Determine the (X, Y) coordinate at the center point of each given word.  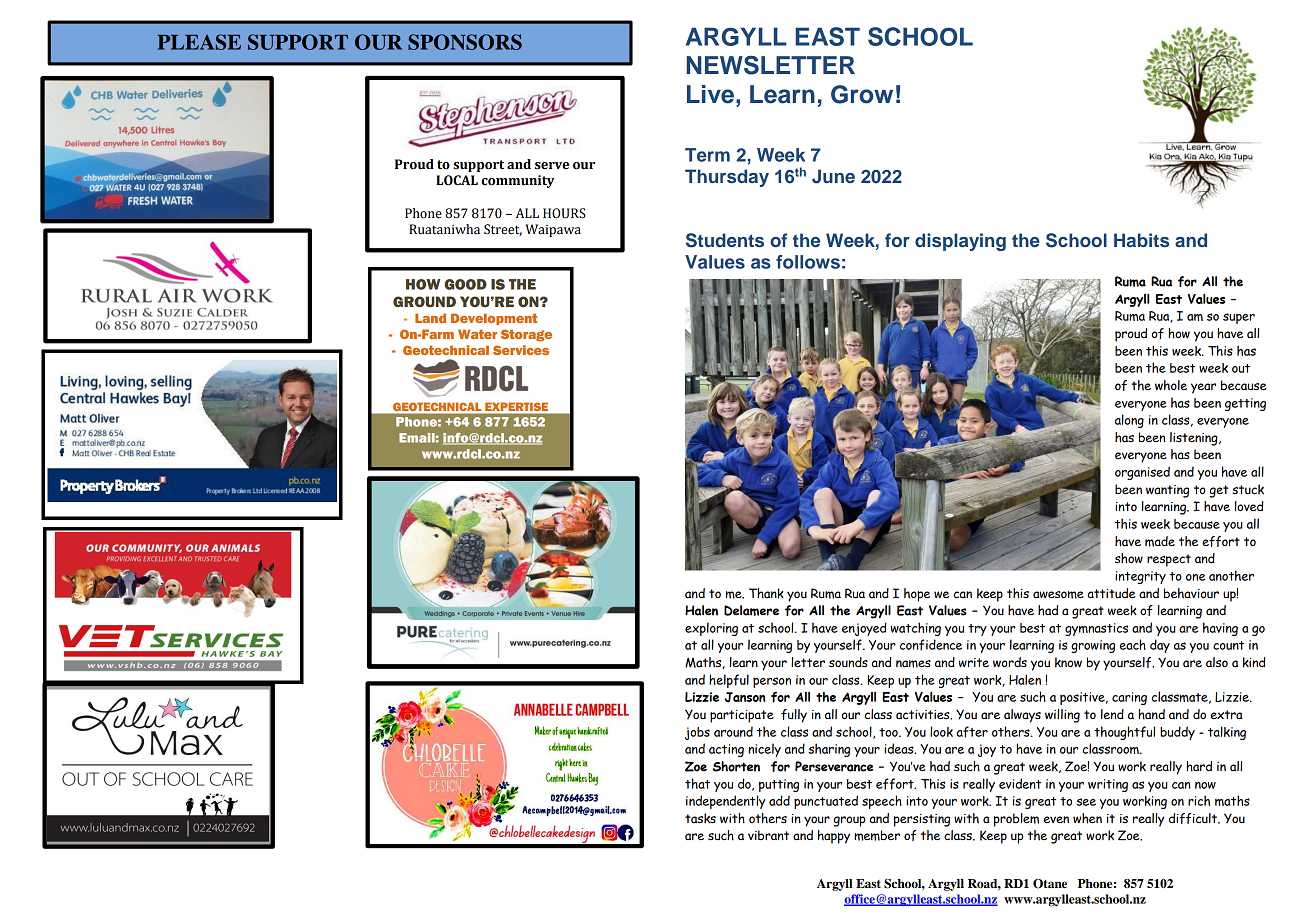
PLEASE (199, 42)
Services (521, 350)
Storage (526, 335)
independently (725, 802)
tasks (700, 818)
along (1129, 421)
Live (710, 94)
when (1087, 818)
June (833, 176)
